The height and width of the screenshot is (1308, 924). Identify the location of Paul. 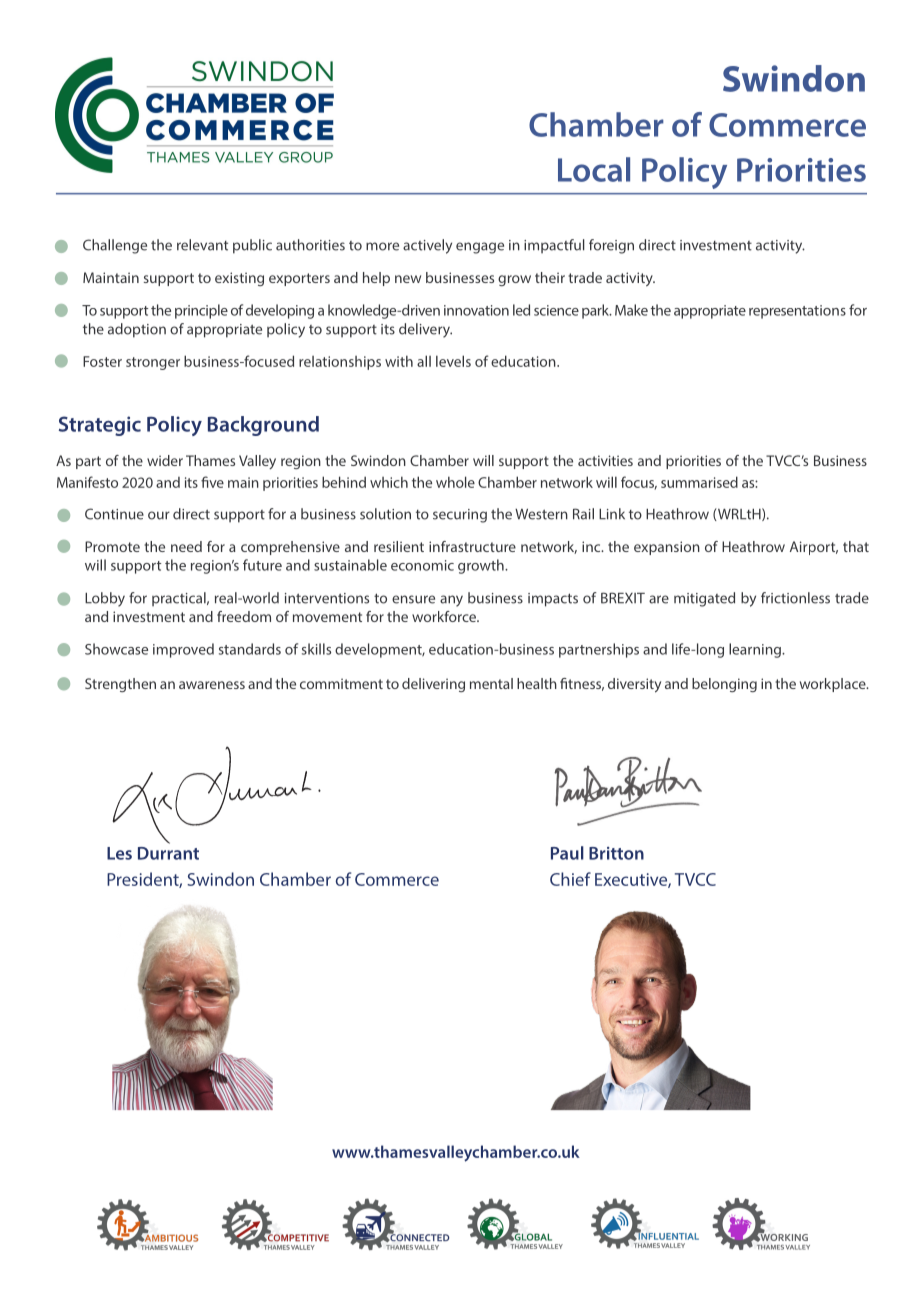
(567, 853).
